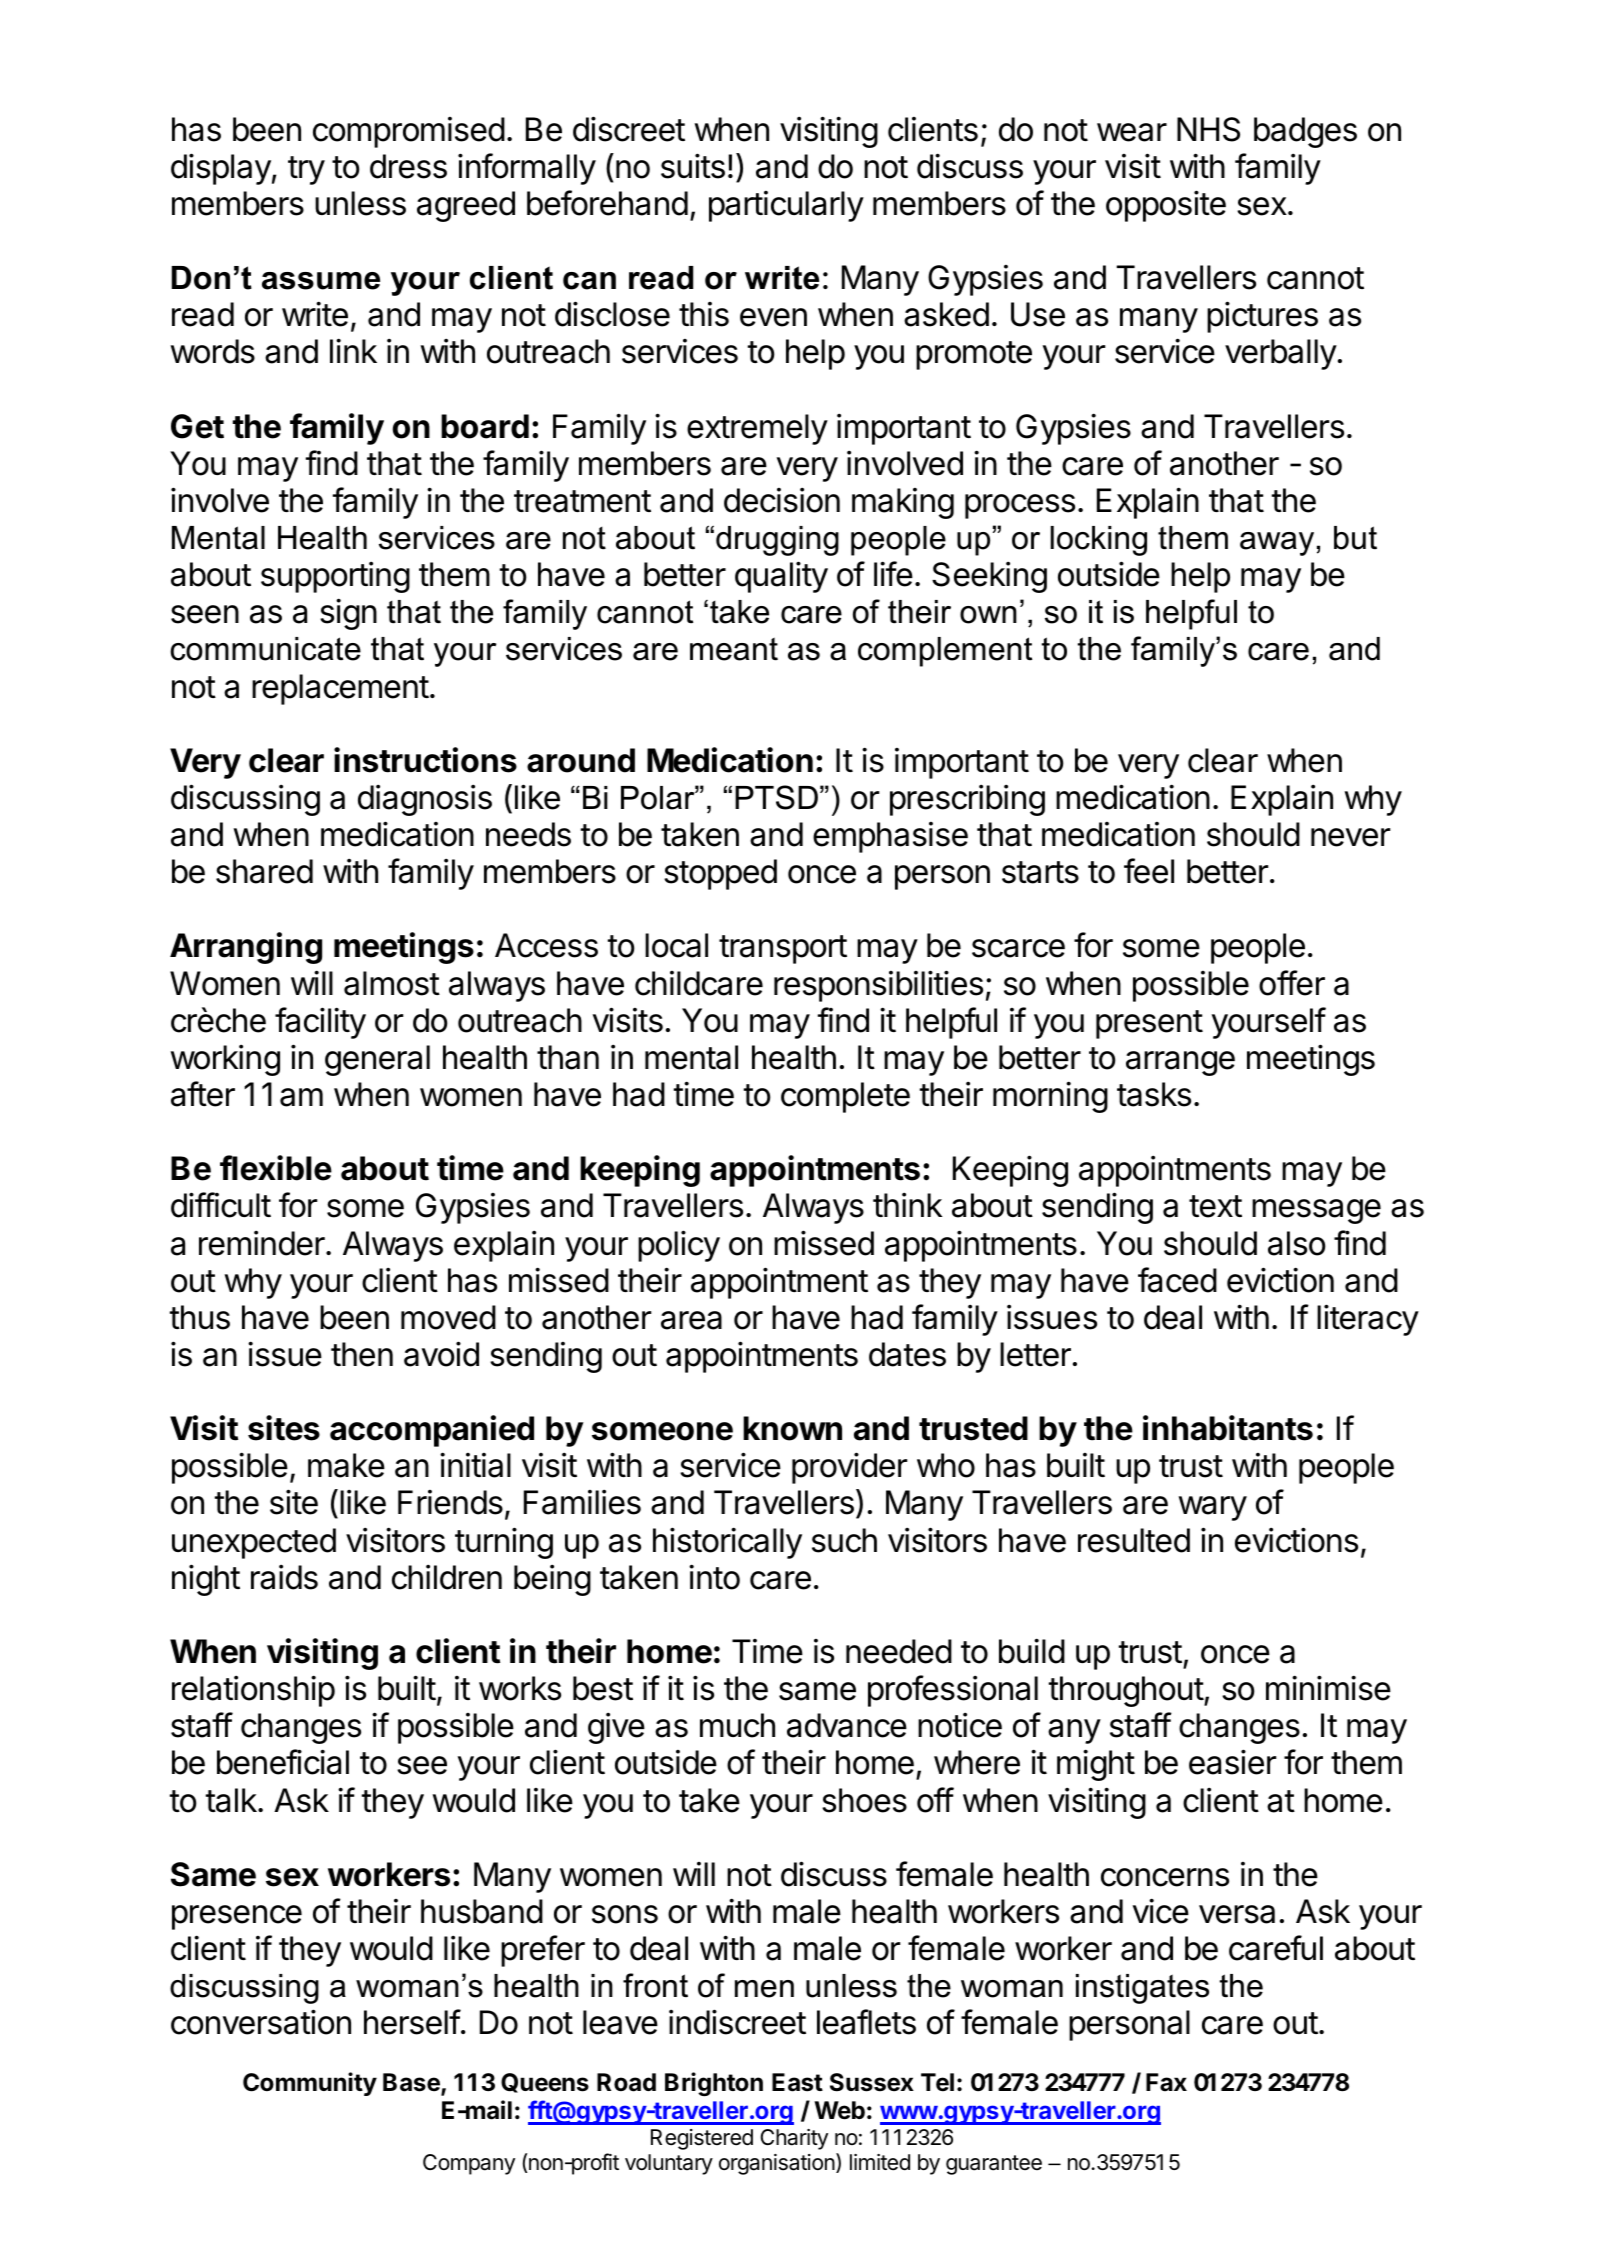  I want to click on particularly, so click(786, 206).
